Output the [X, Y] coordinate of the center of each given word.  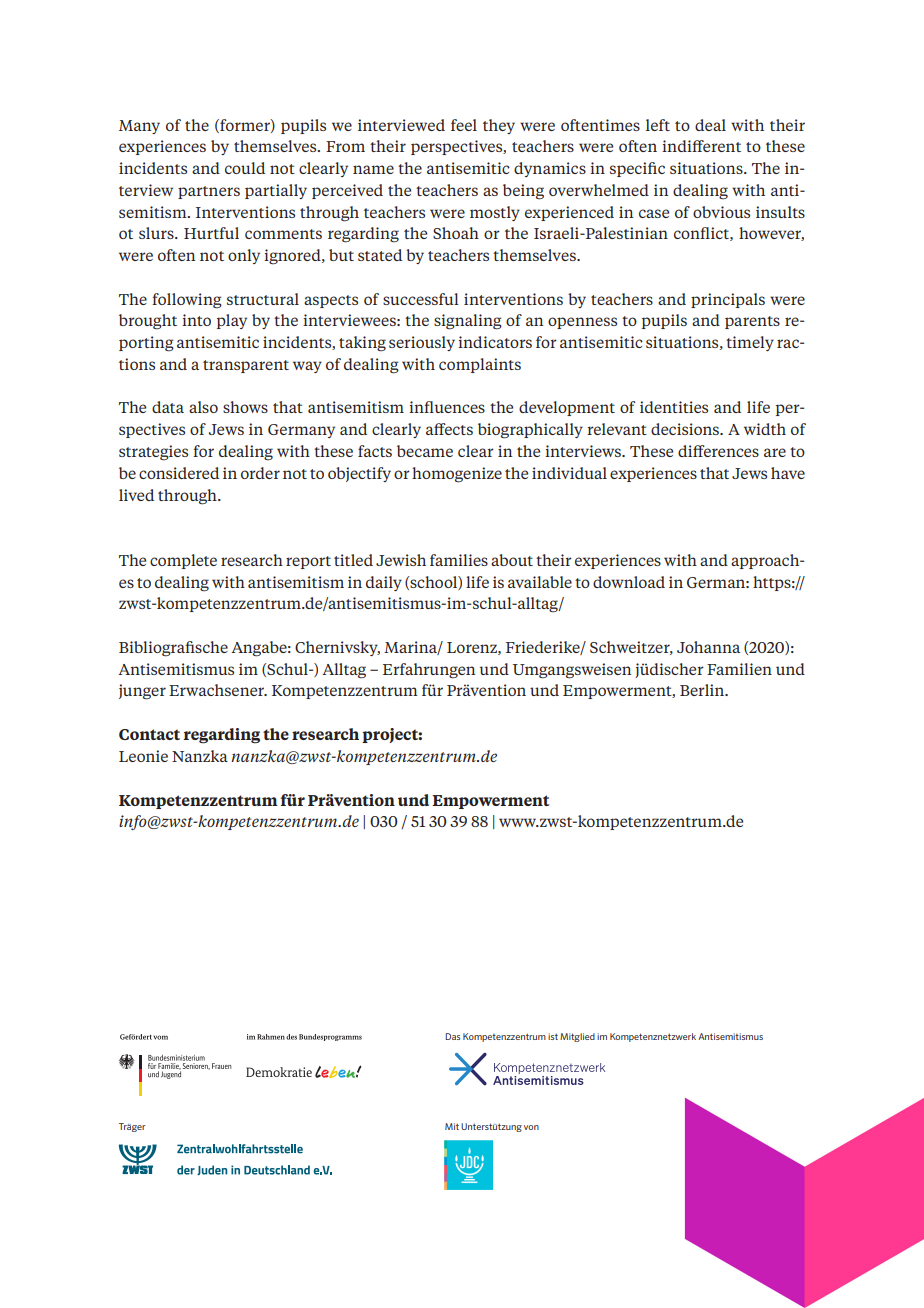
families [459, 560]
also [203, 407]
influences [447, 407]
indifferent [701, 146]
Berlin [703, 690]
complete [183, 561]
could [245, 168]
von [531, 1127]
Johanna [708, 647]
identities [674, 407]
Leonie [143, 756]
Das [452, 1036]
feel [464, 125]
